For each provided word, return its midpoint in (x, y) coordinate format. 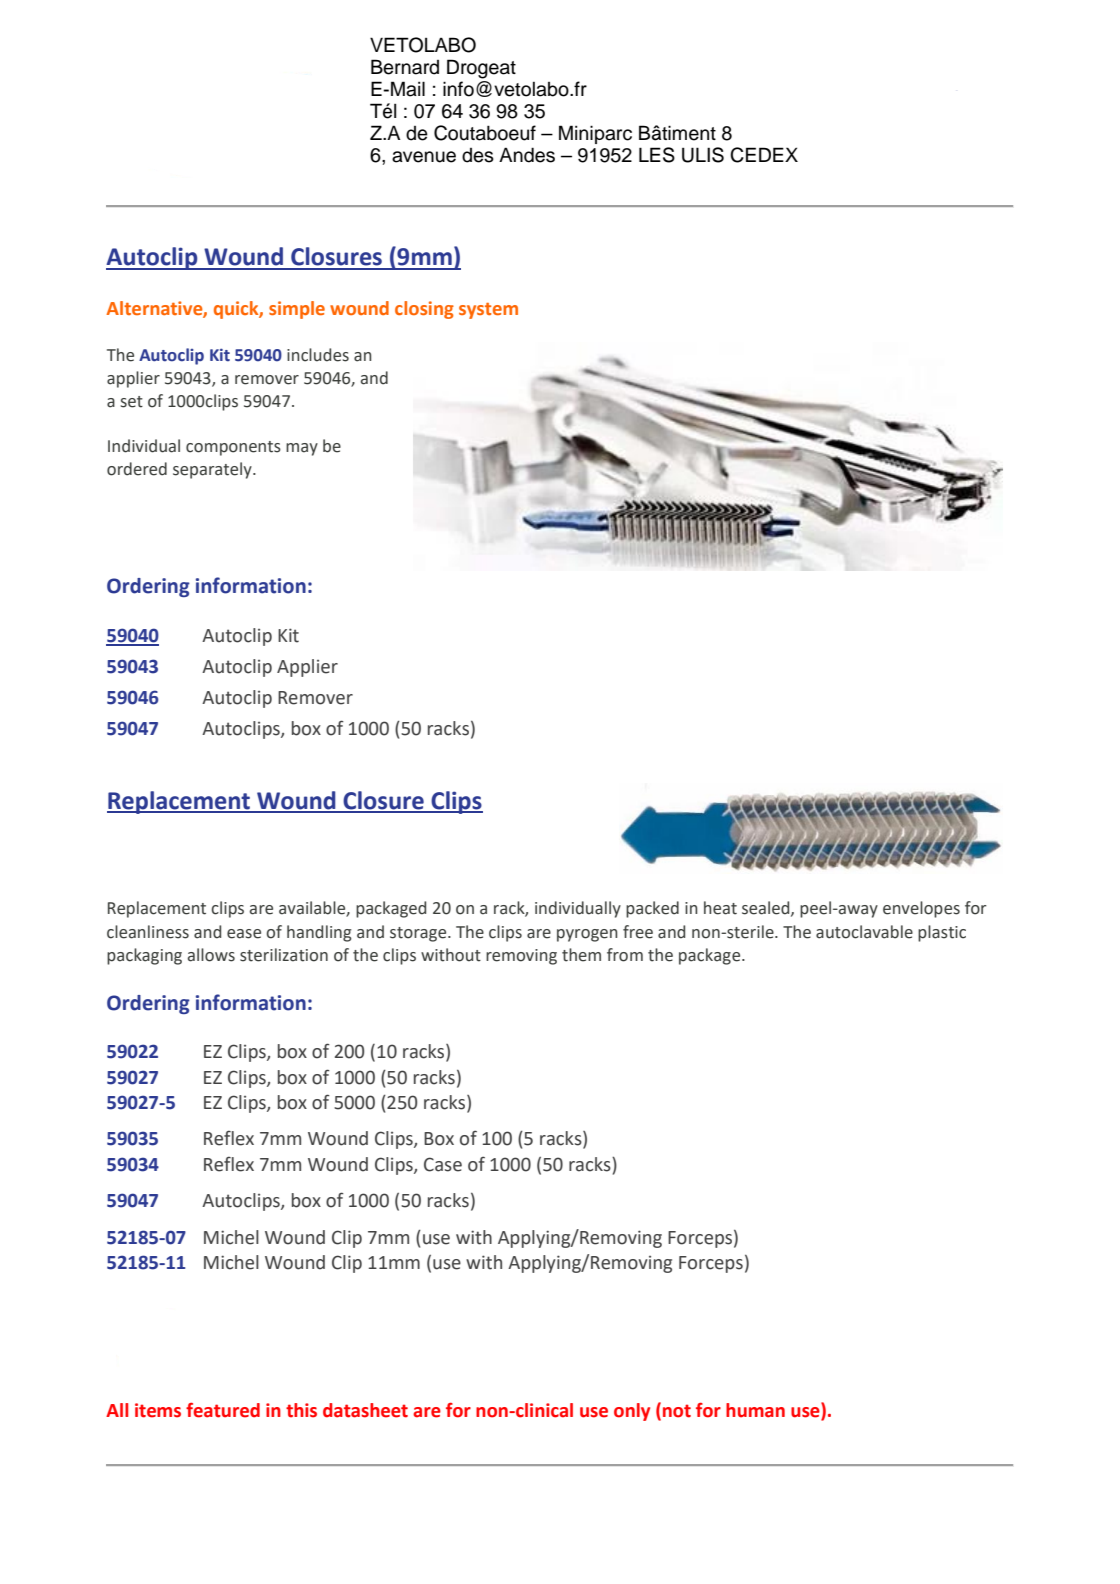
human (755, 1410)
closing (424, 310)
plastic (942, 933)
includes (318, 355)
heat (720, 908)
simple (297, 310)
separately (213, 470)
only (632, 1412)
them (581, 955)
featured (223, 1410)
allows (211, 955)
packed (652, 909)
